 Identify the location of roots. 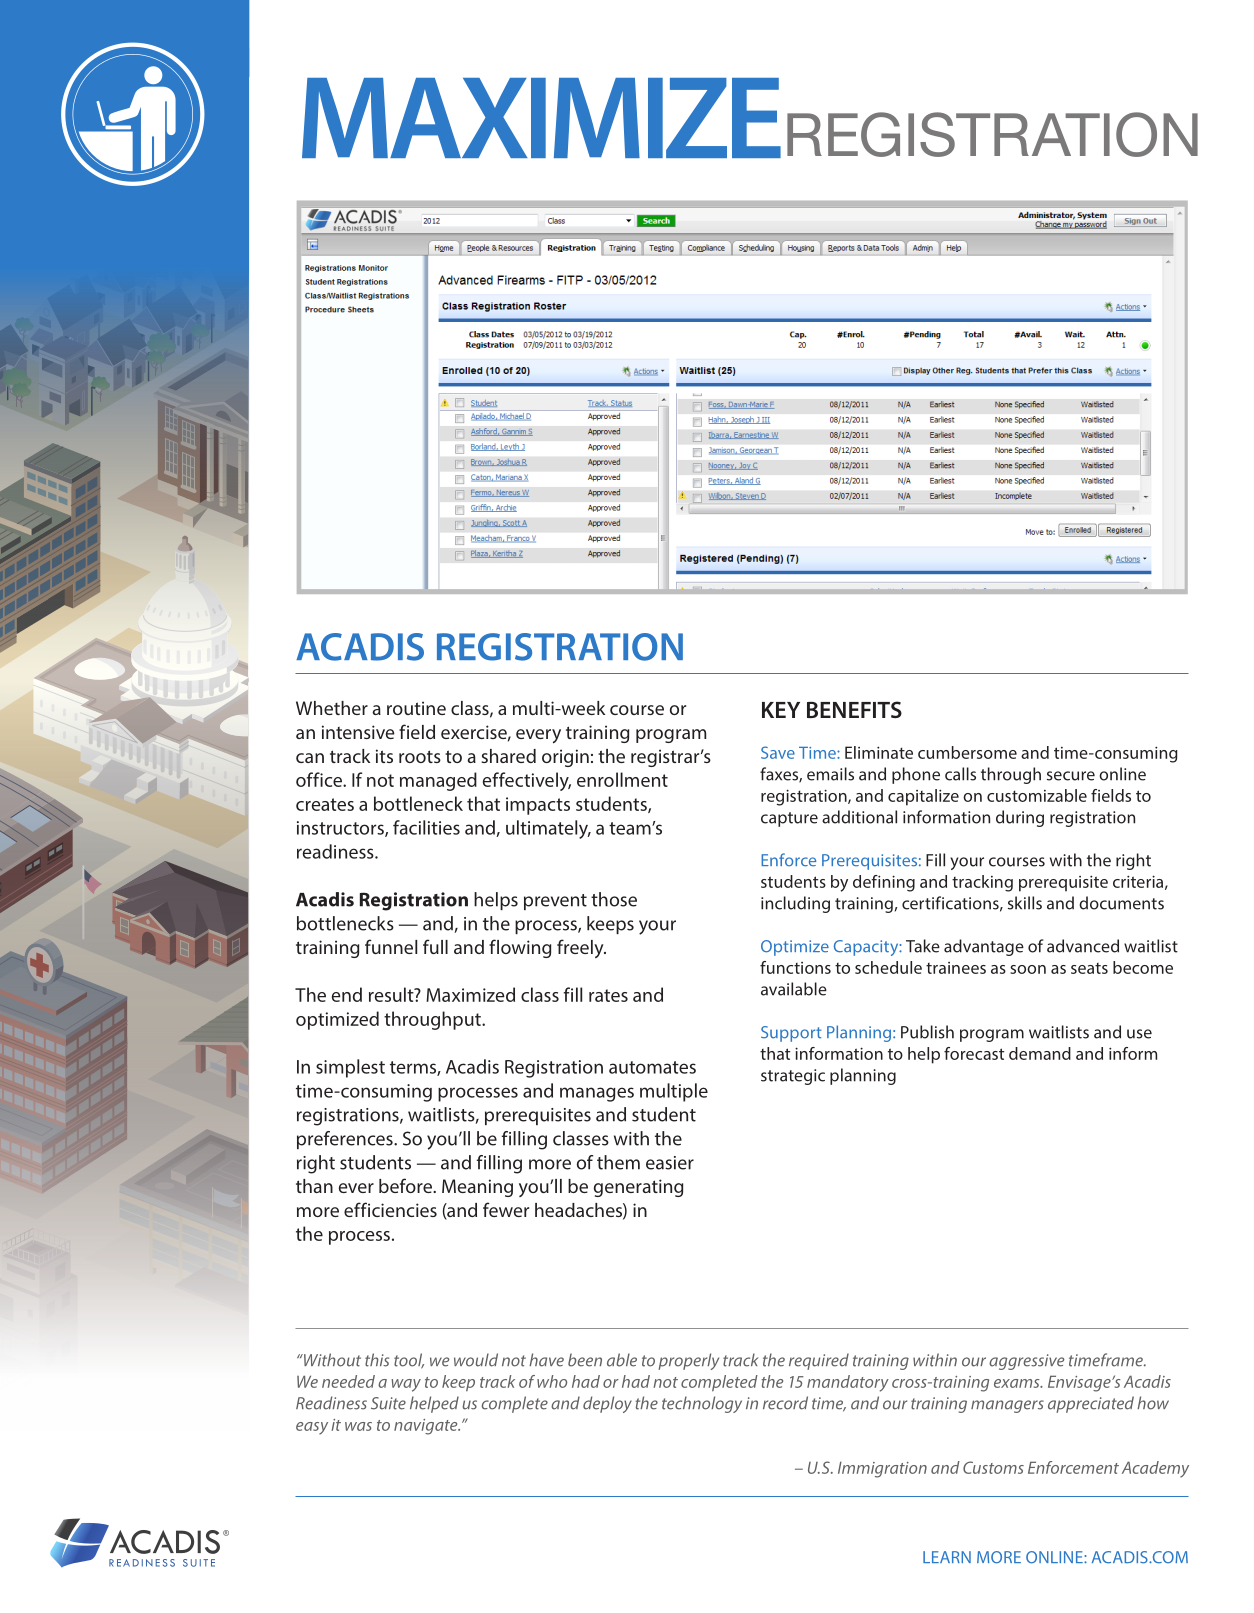
(420, 756).
